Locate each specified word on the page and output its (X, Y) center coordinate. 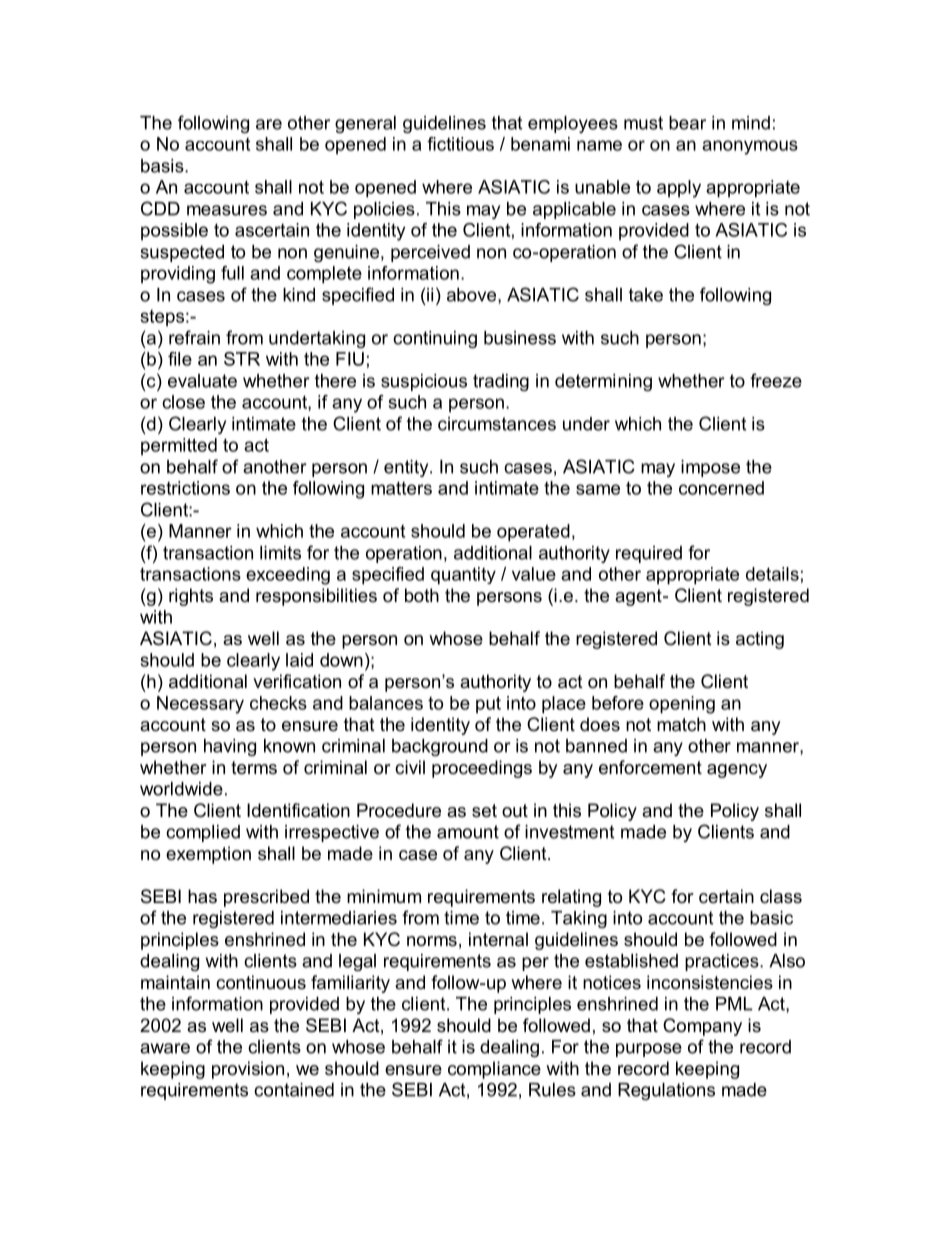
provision (248, 1070)
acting (760, 640)
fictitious (460, 144)
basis (163, 166)
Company (702, 1027)
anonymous (750, 147)
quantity (463, 576)
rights (191, 597)
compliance (494, 1070)
